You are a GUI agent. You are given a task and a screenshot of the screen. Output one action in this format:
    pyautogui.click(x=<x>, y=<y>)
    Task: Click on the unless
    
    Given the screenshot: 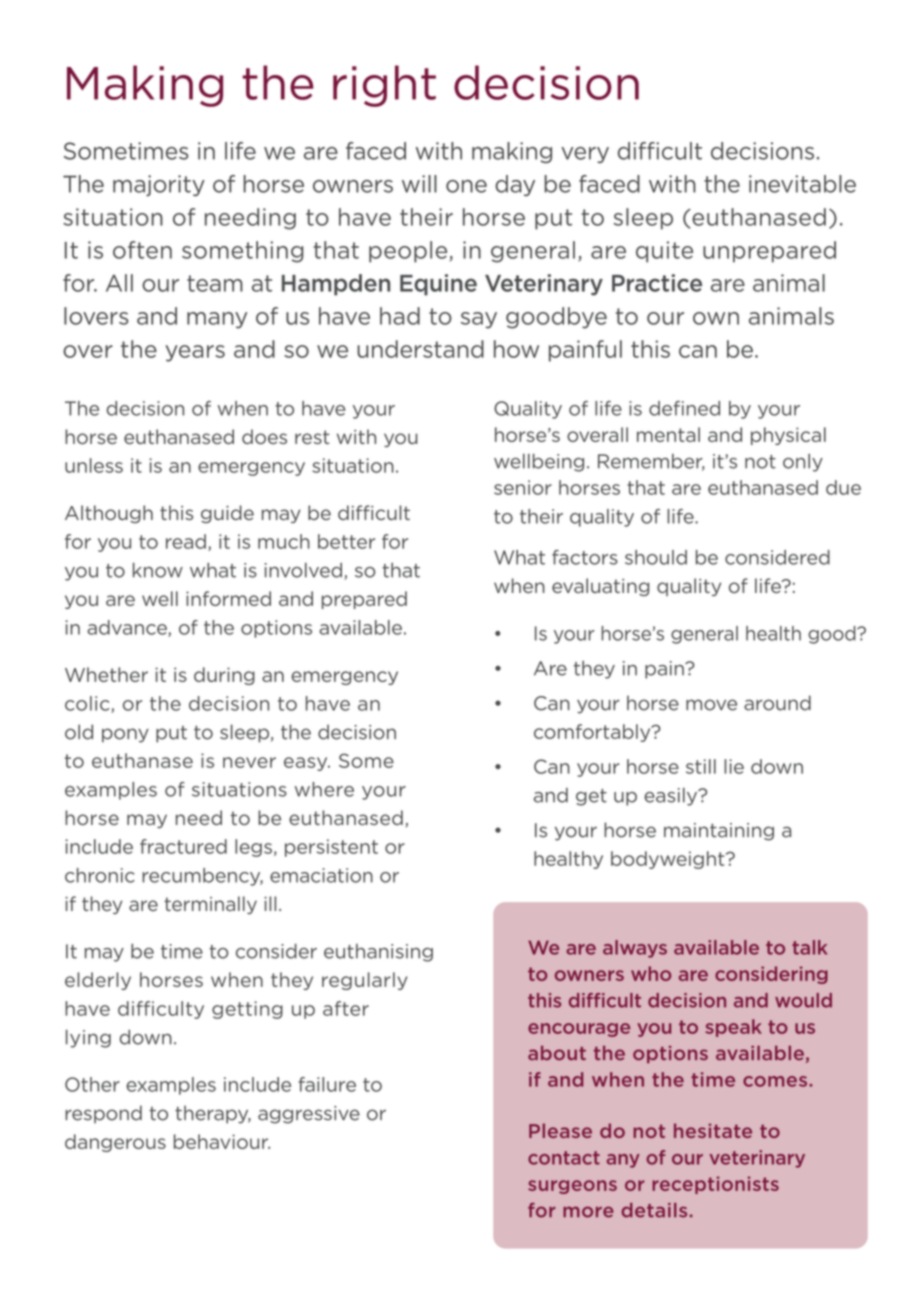 What is the action you would take?
    pyautogui.click(x=94, y=465)
